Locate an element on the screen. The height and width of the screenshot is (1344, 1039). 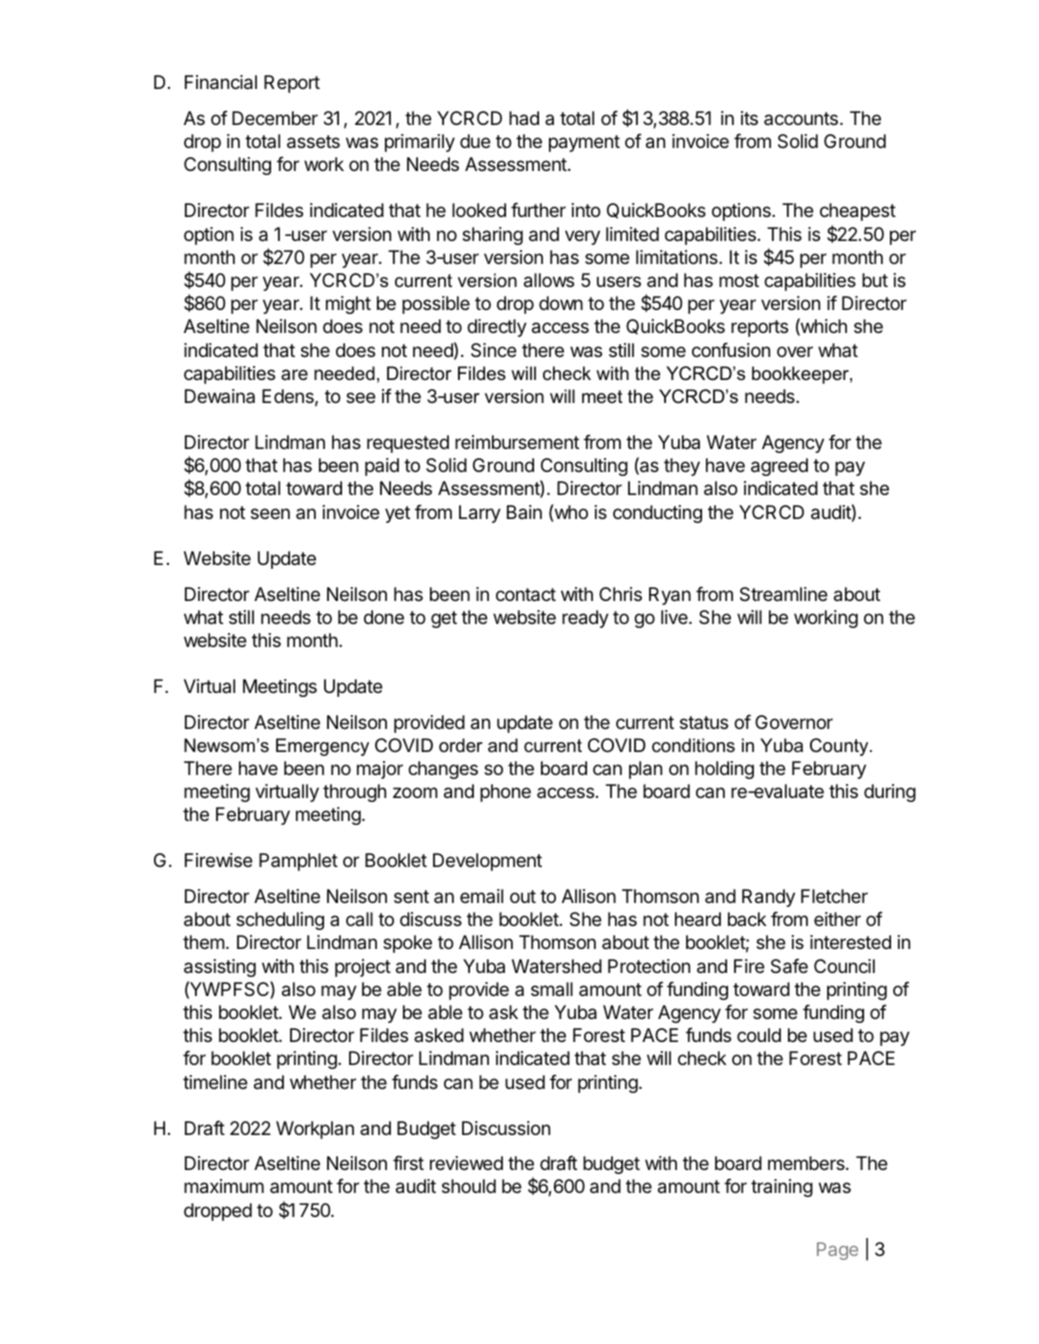
seen is located at coordinates (270, 513).
